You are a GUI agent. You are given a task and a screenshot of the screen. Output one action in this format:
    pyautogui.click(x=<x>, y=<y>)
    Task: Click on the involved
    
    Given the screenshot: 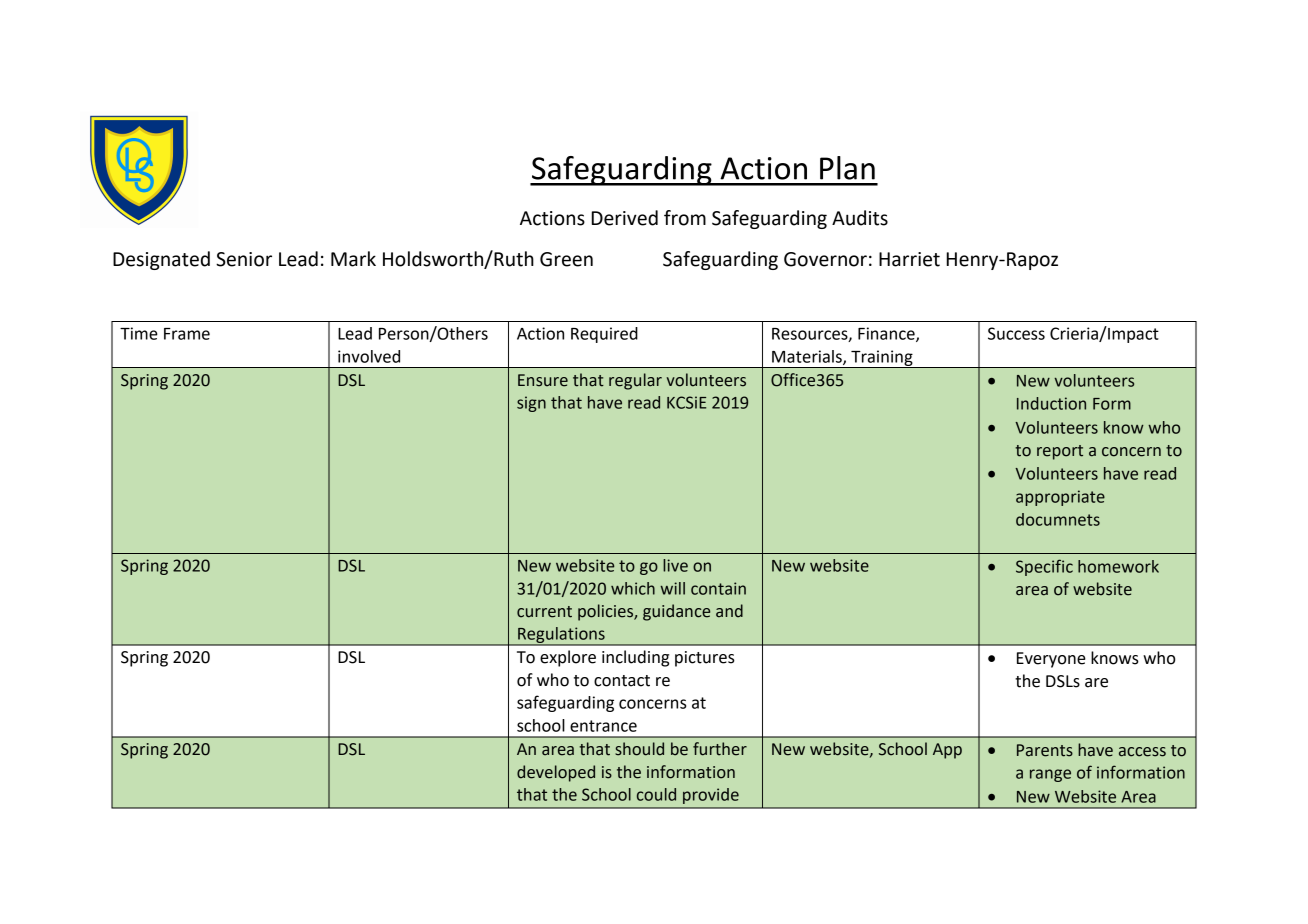 What is the action you would take?
    pyautogui.click(x=369, y=356)
